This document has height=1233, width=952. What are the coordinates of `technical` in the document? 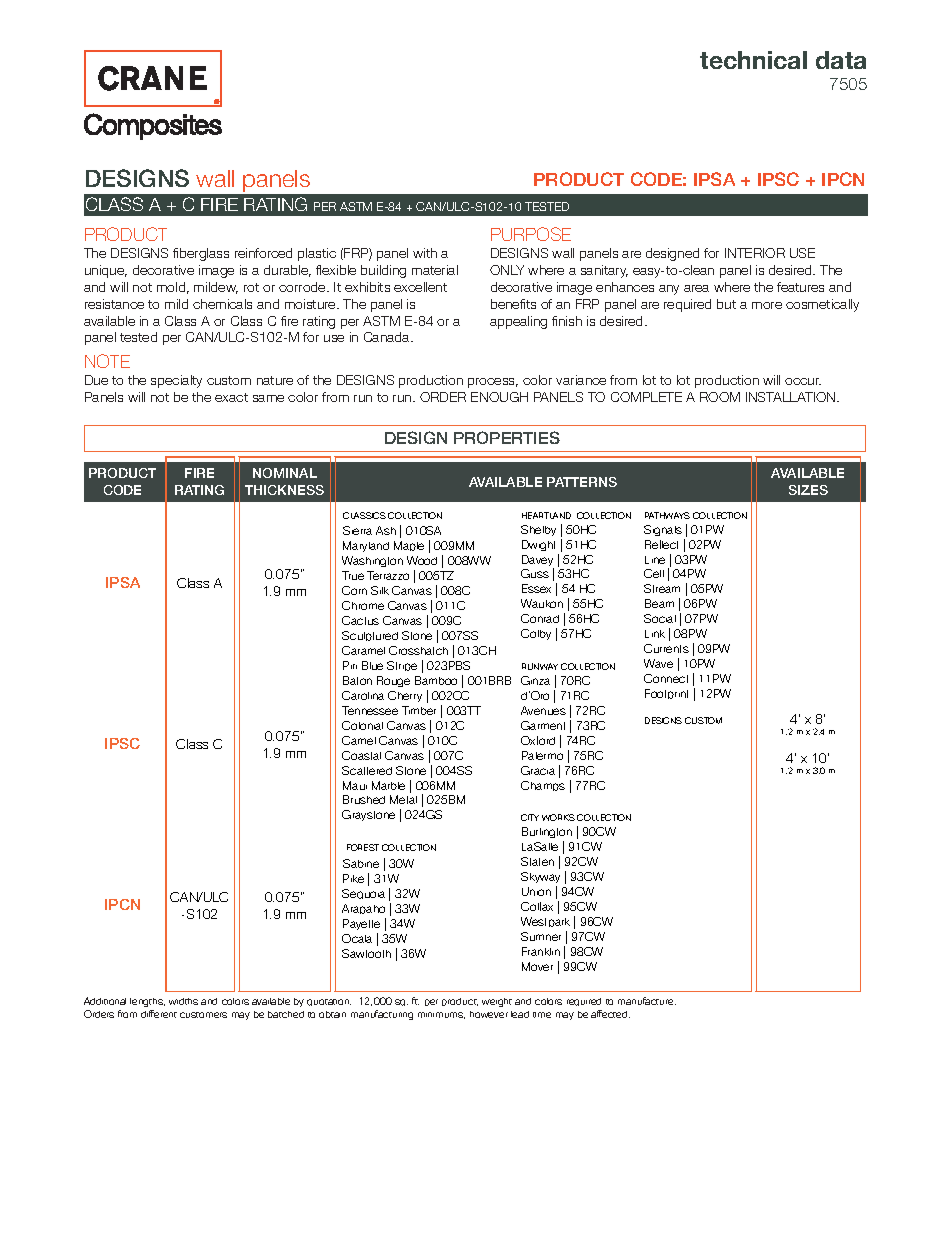 It's located at (753, 60).
